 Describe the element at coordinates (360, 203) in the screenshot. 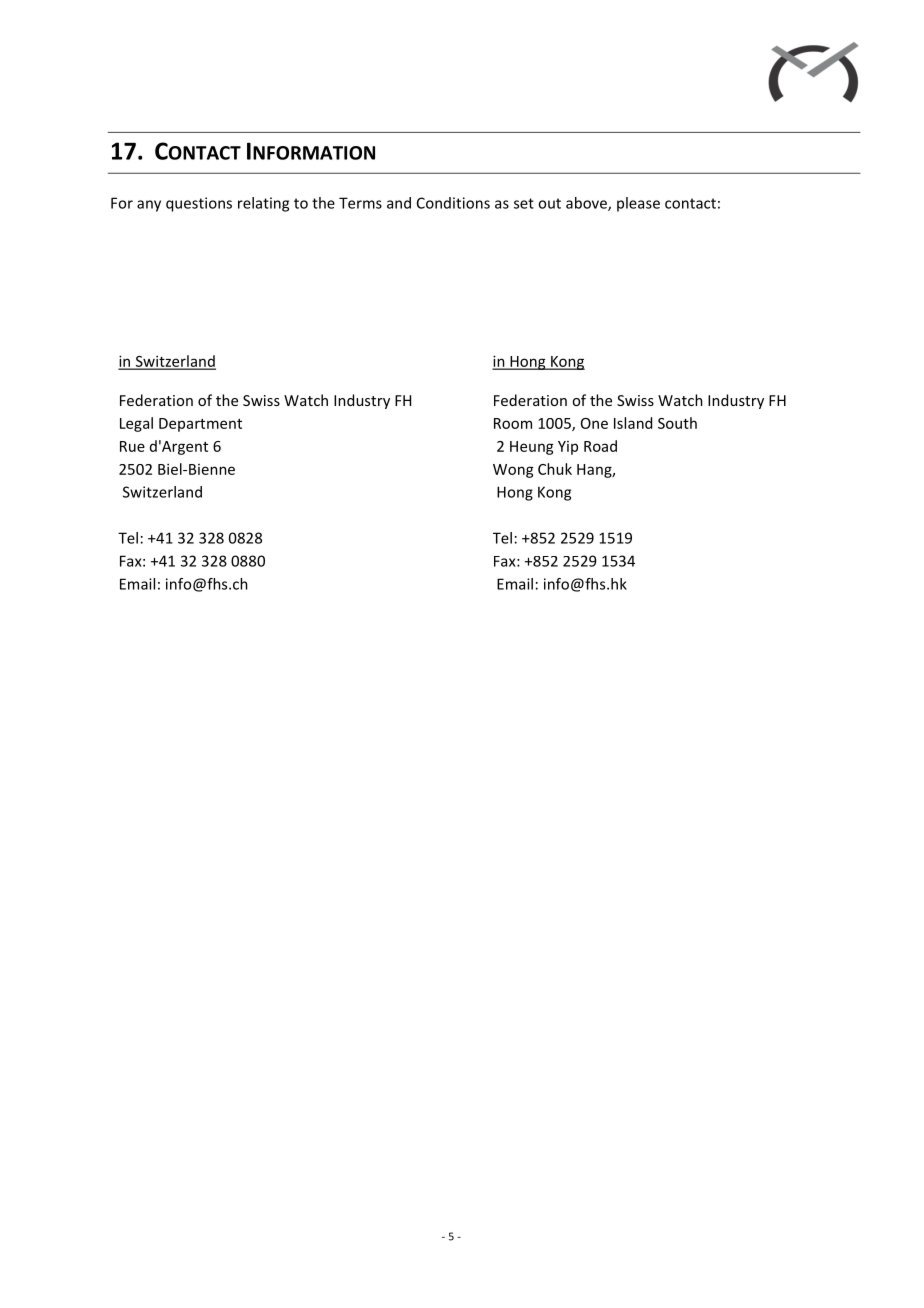

I see `Terms` at that location.
